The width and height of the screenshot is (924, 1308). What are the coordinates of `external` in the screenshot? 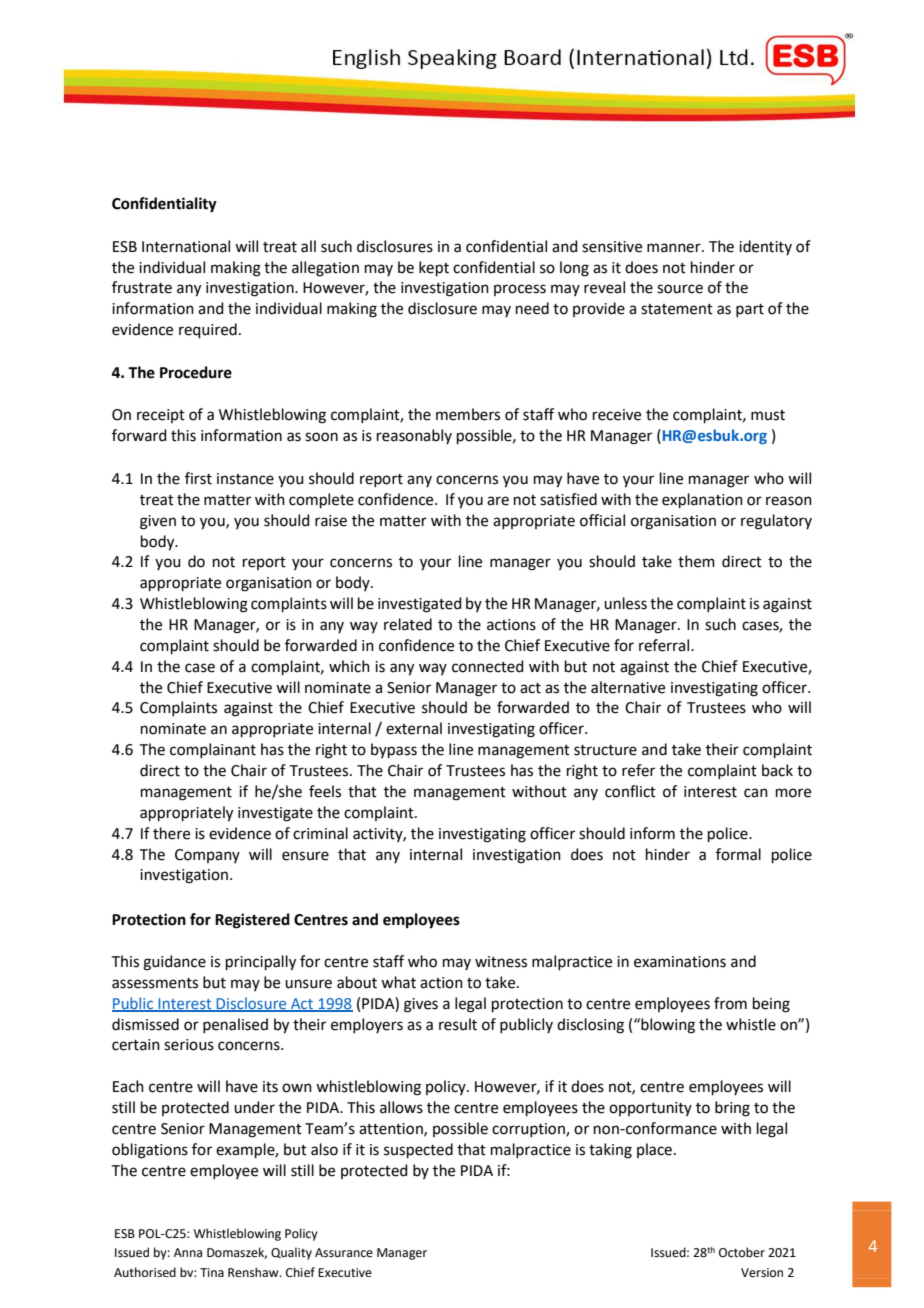 It's located at (414, 728).
